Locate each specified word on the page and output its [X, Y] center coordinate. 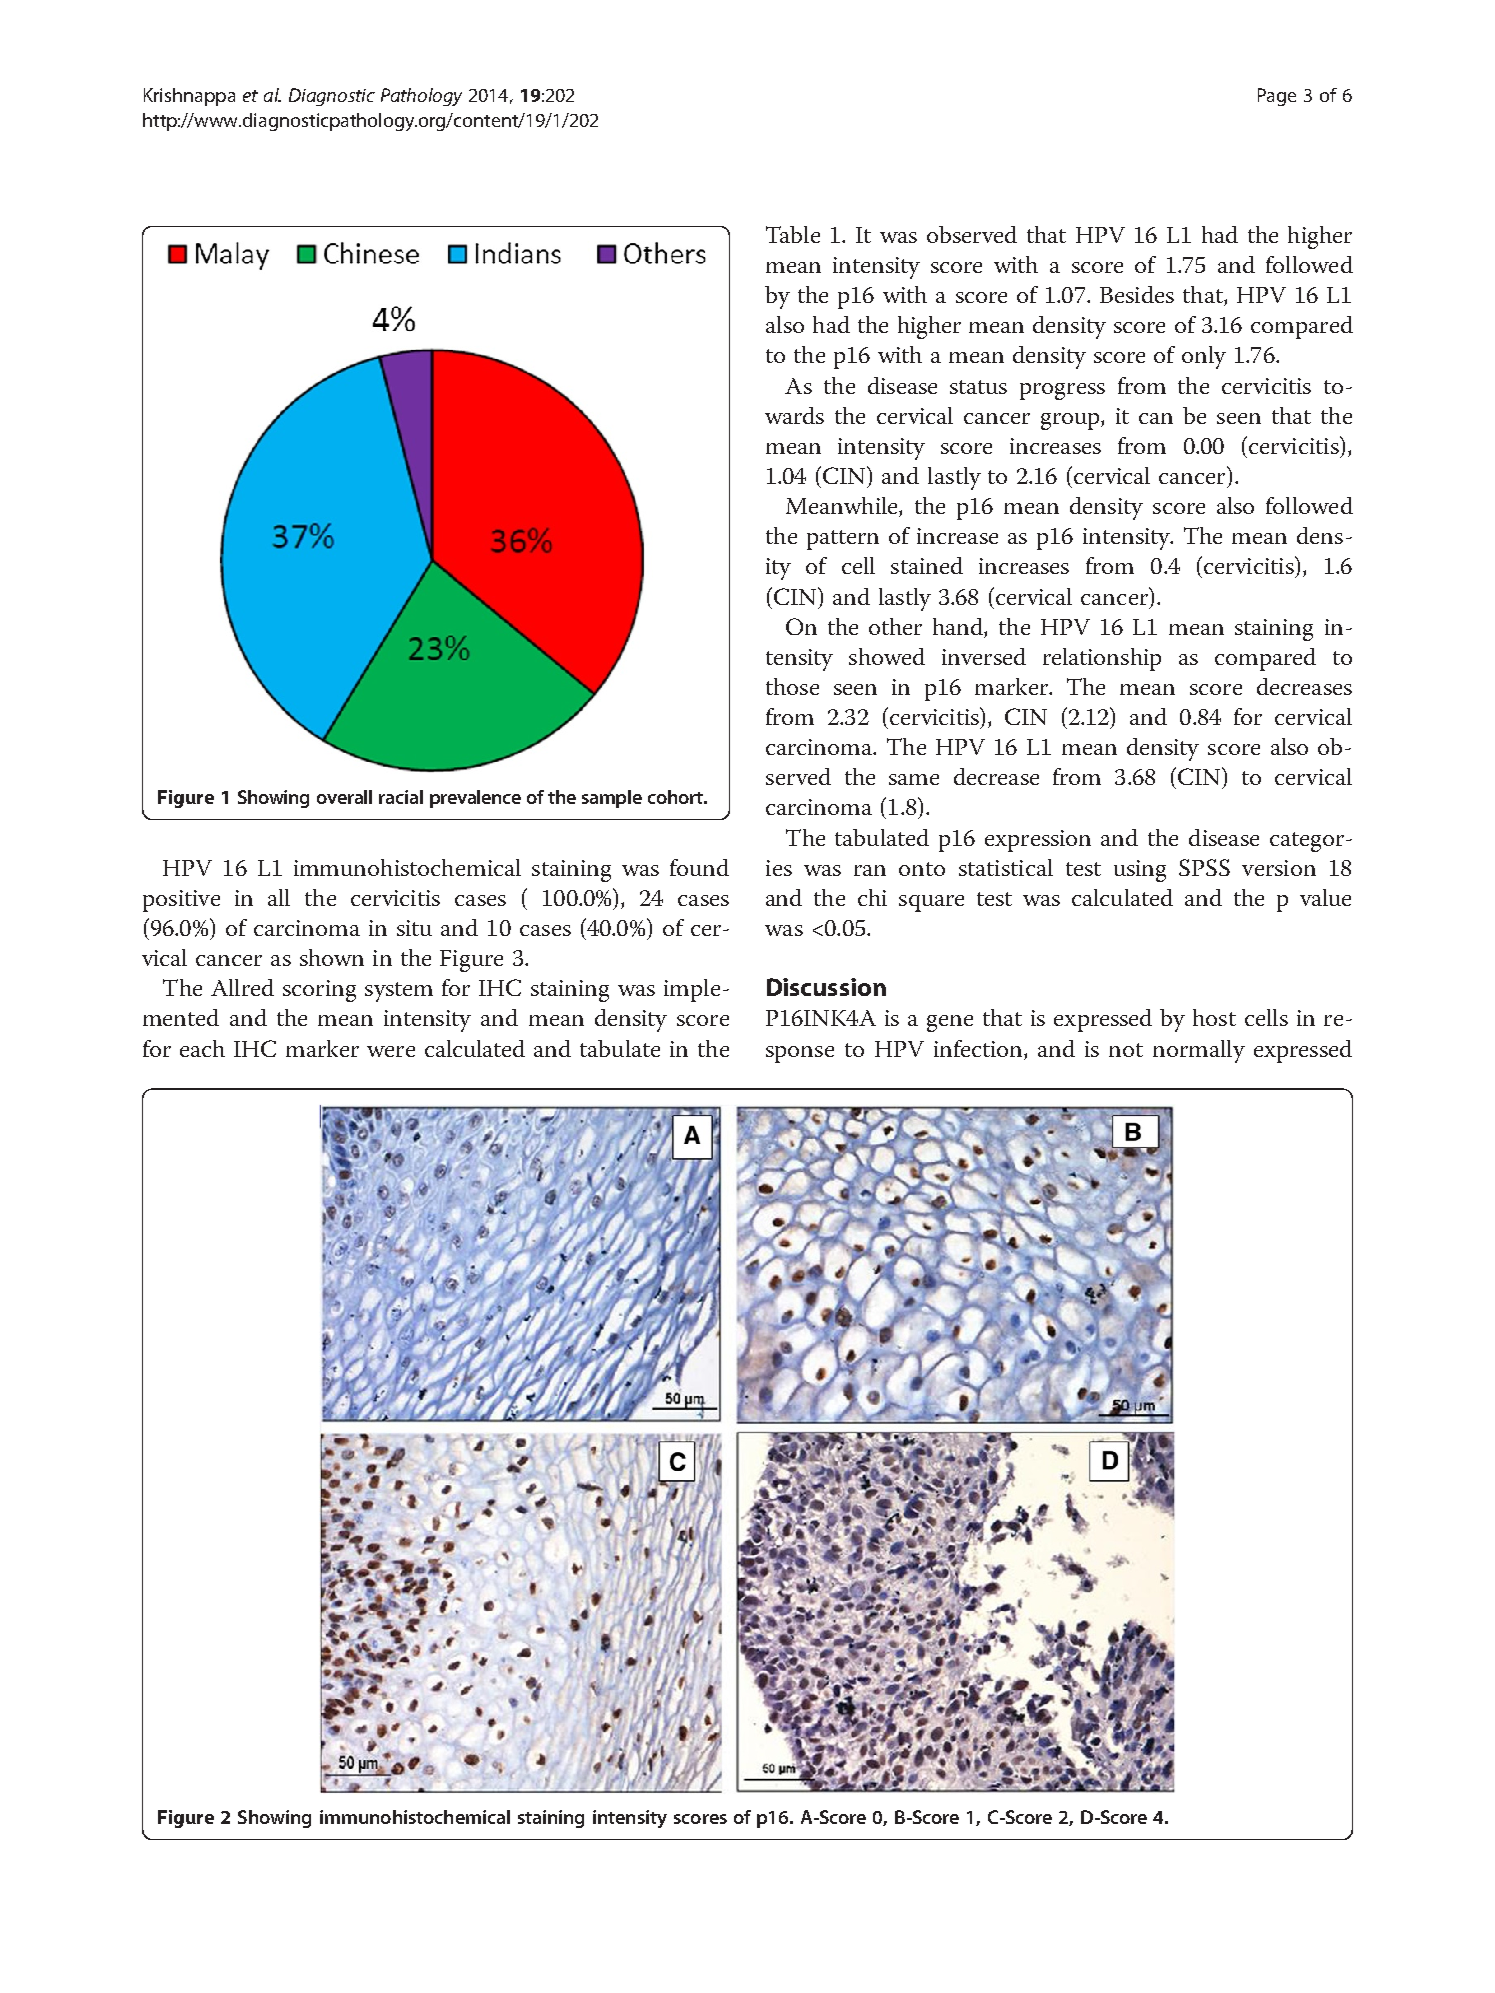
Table [793, 234]
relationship [1102, 659]
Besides [1137, 294]
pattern [843, 540]
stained [927, 565]
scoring [319, 991]
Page [1277, 97]
